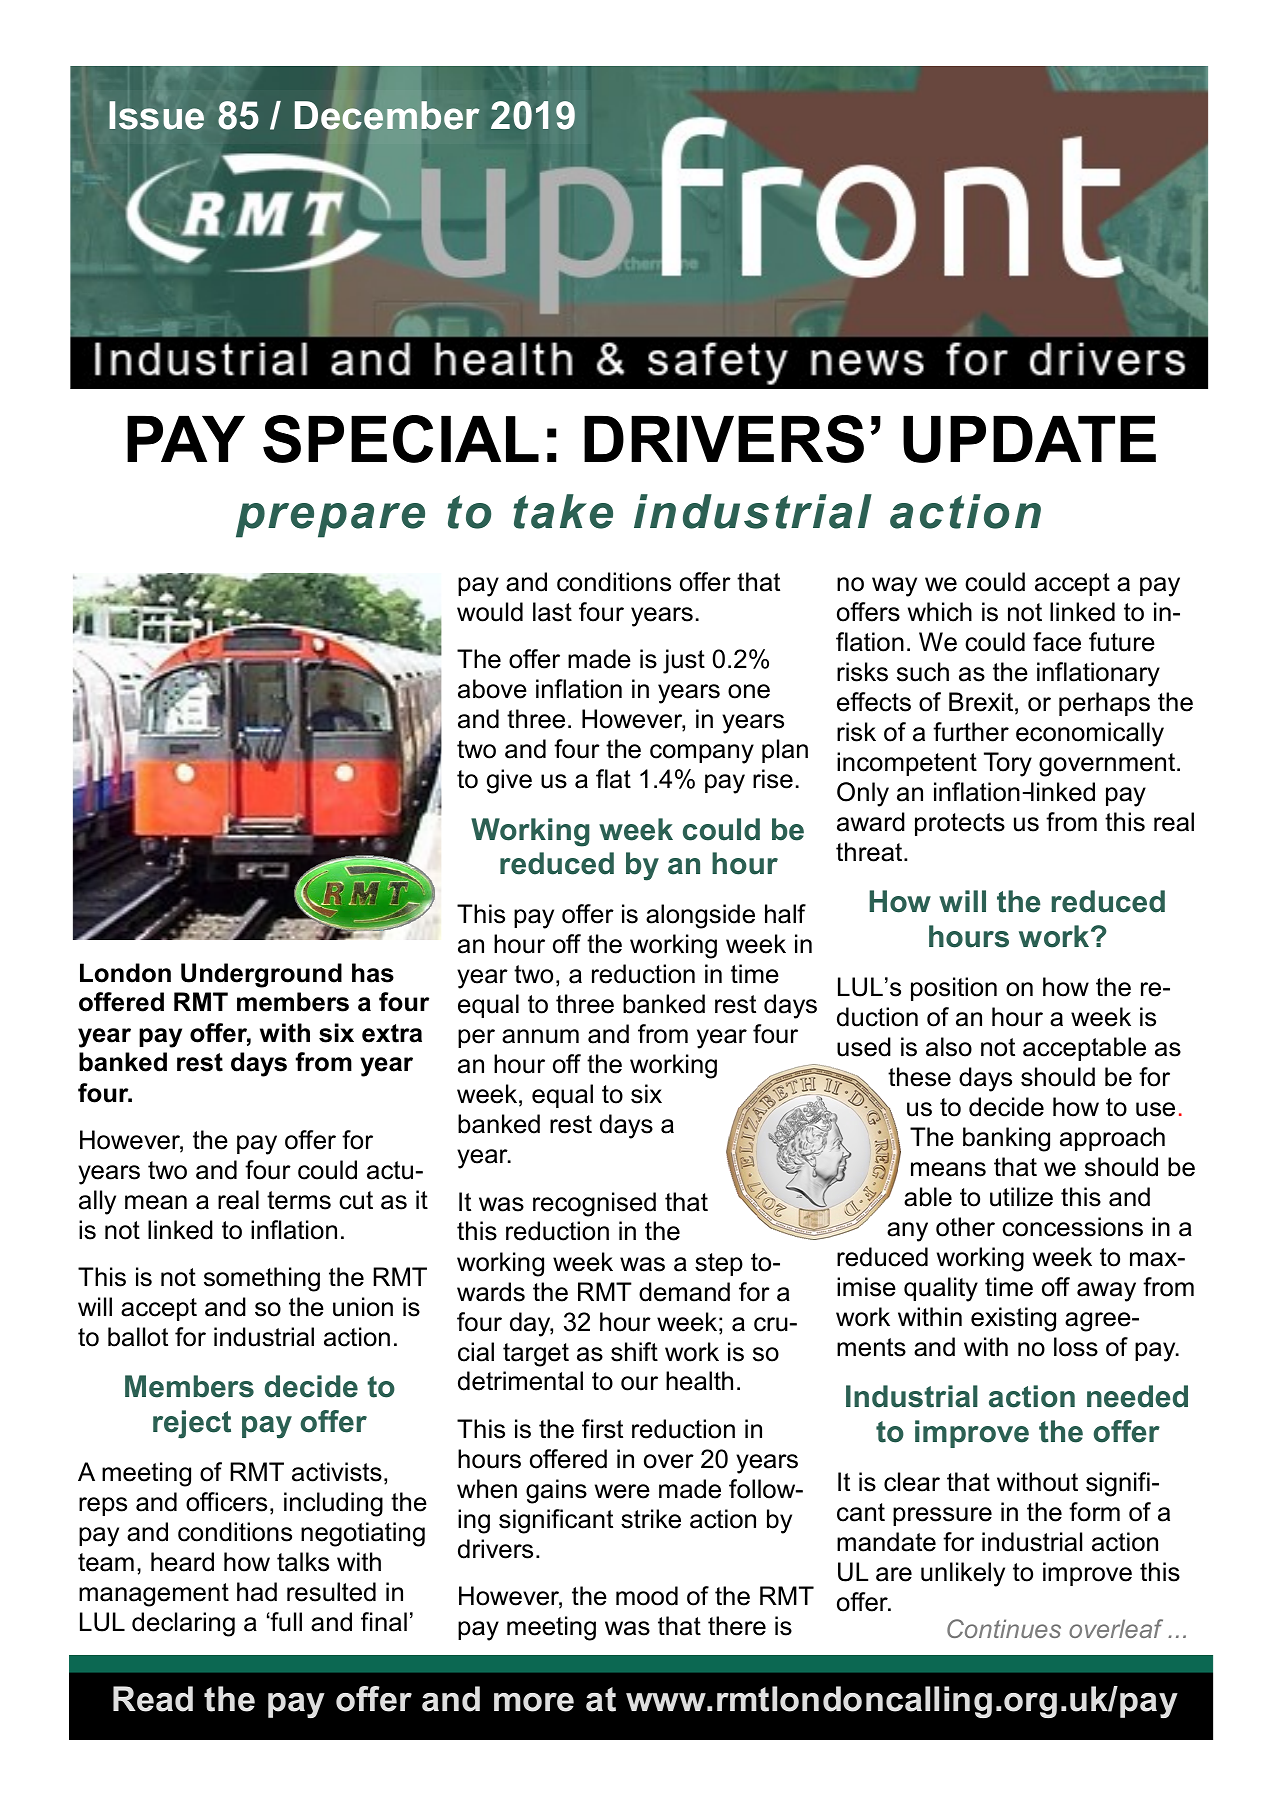 The height and width of the image is (1809, 1279). I want to click on alongside, so click(700, 916).
